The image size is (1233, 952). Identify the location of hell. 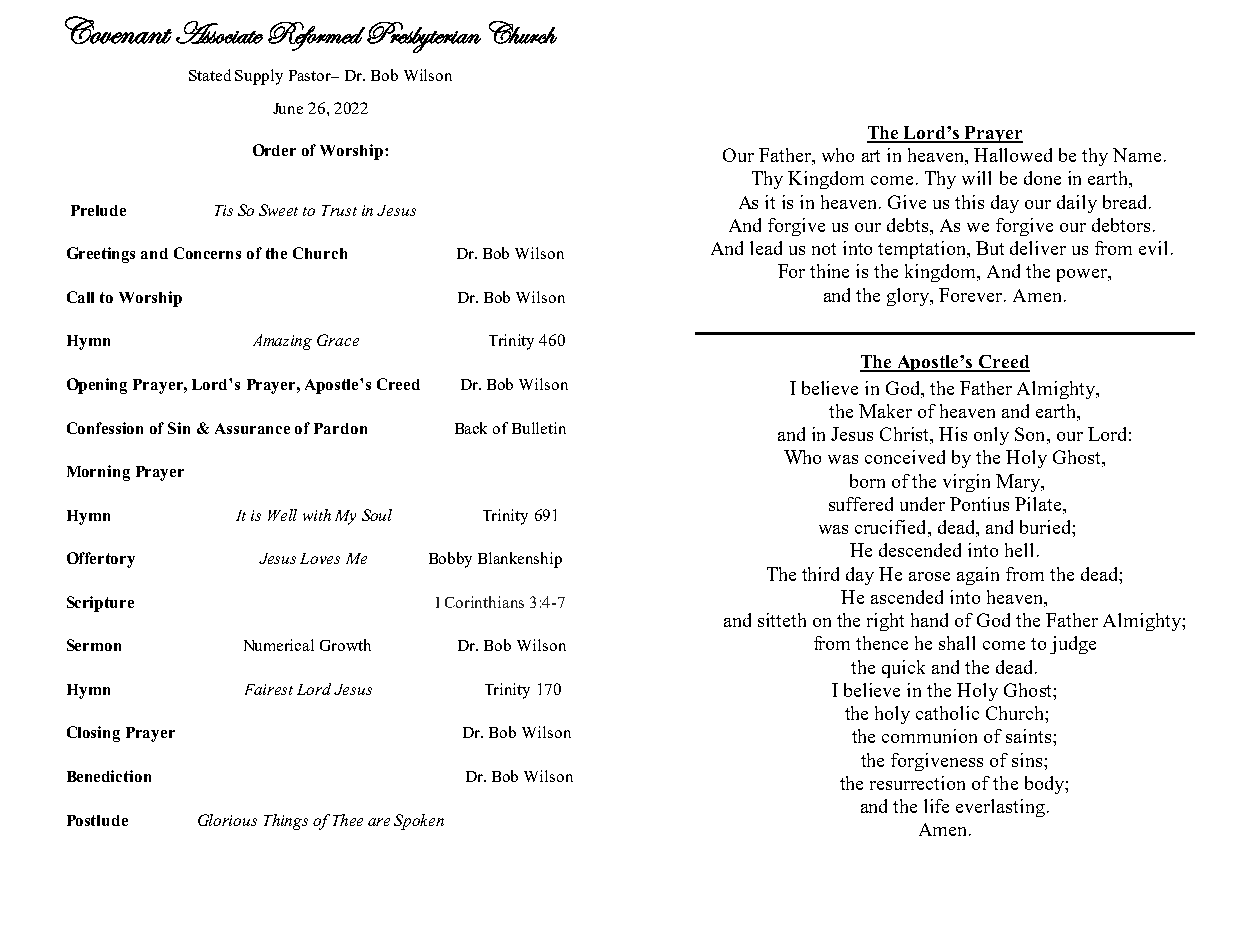
(1019, 550).
